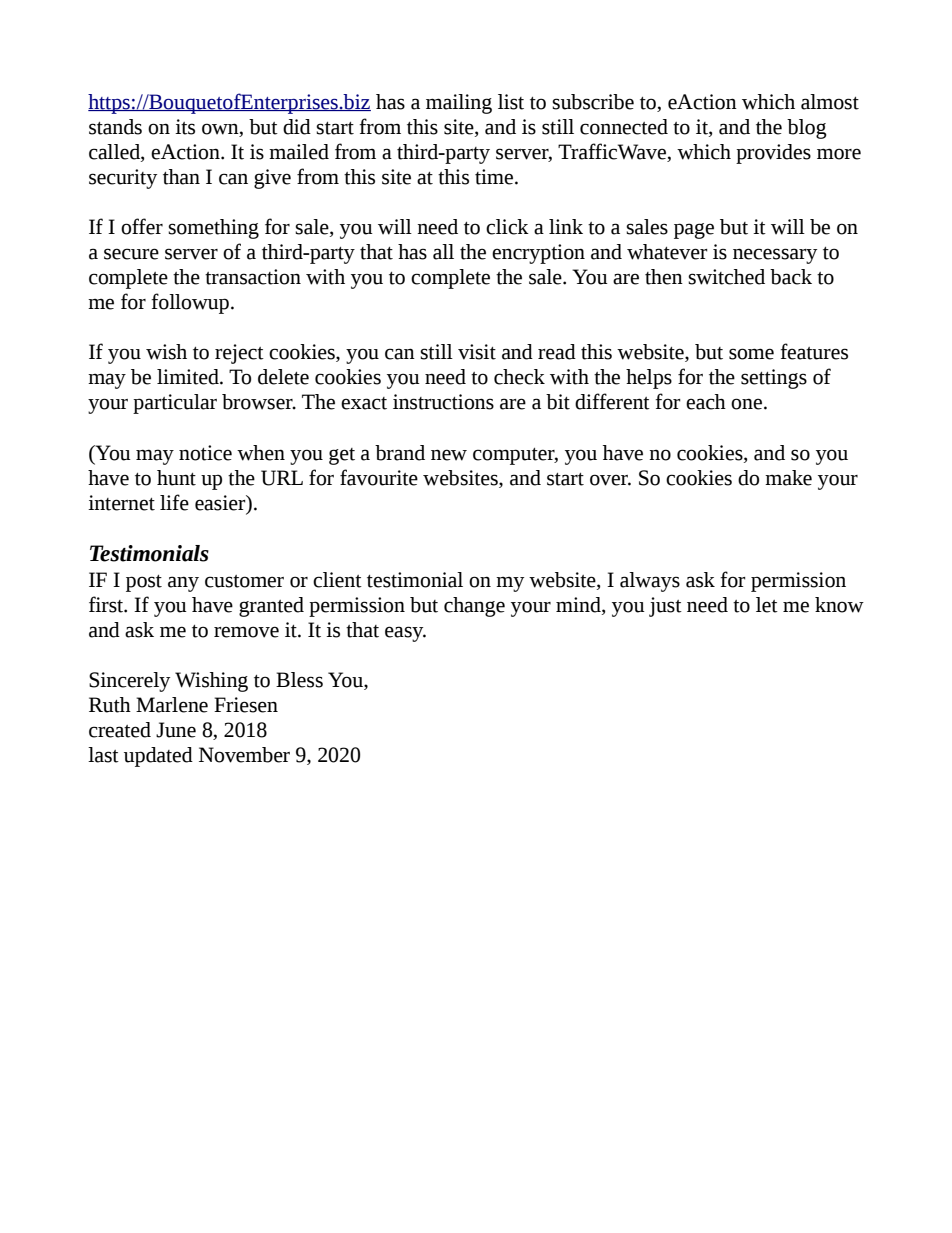 The width and height of the screenshot is (952, 1233). What do you see at coordinates (474, 607) in the screenshot?
I see `change` at bounding box center [474, 607].
